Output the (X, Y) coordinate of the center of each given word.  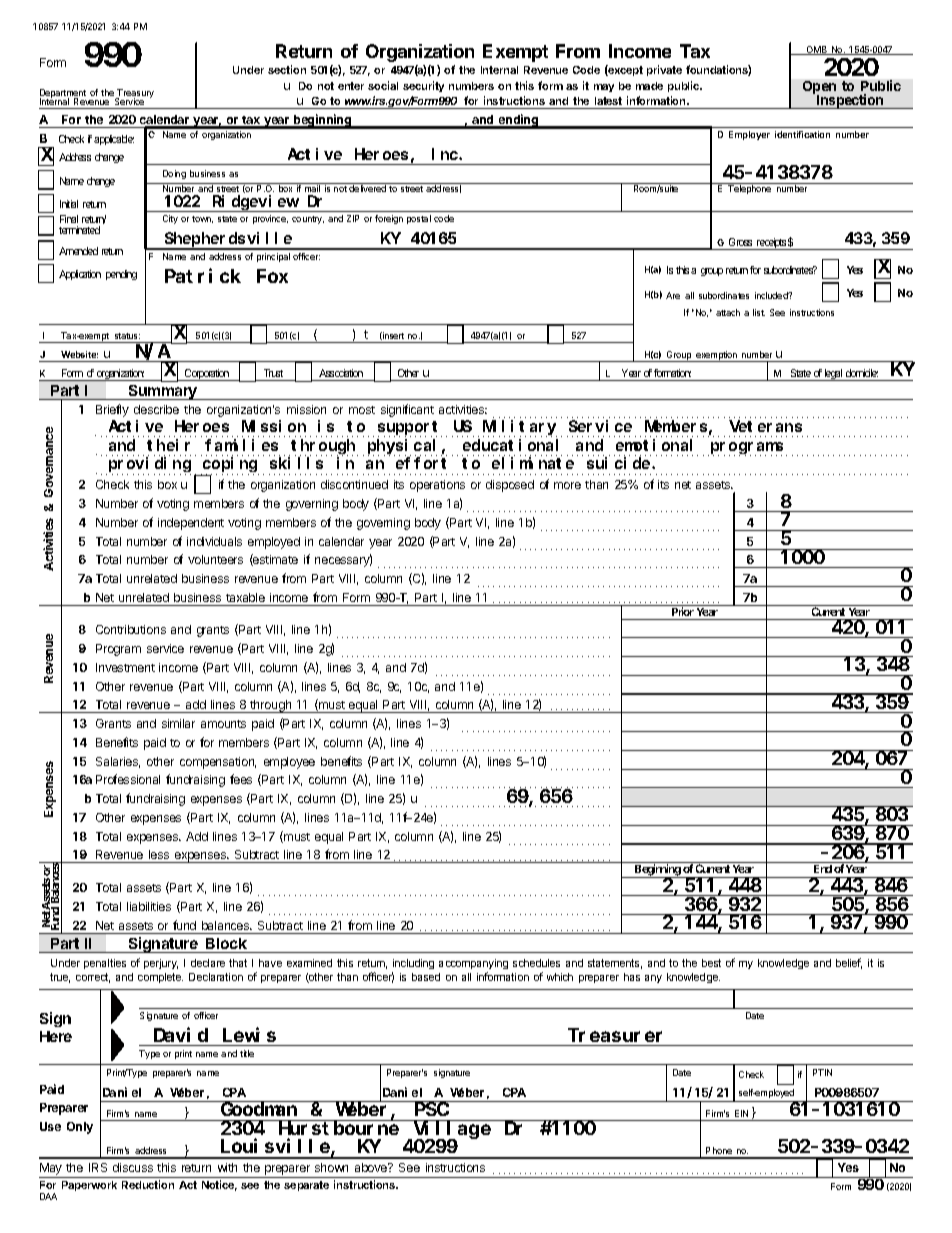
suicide (620, 463)
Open (819, 89)
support (410, 429)
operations (437, 486)
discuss (133, 1167)
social (383, 85)
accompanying (473, 966)
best (711, 963)
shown (331, 1167)
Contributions (131, 629)
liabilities (149, 906)
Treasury (135, 95)
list (759, 312)
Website (79, 354)
